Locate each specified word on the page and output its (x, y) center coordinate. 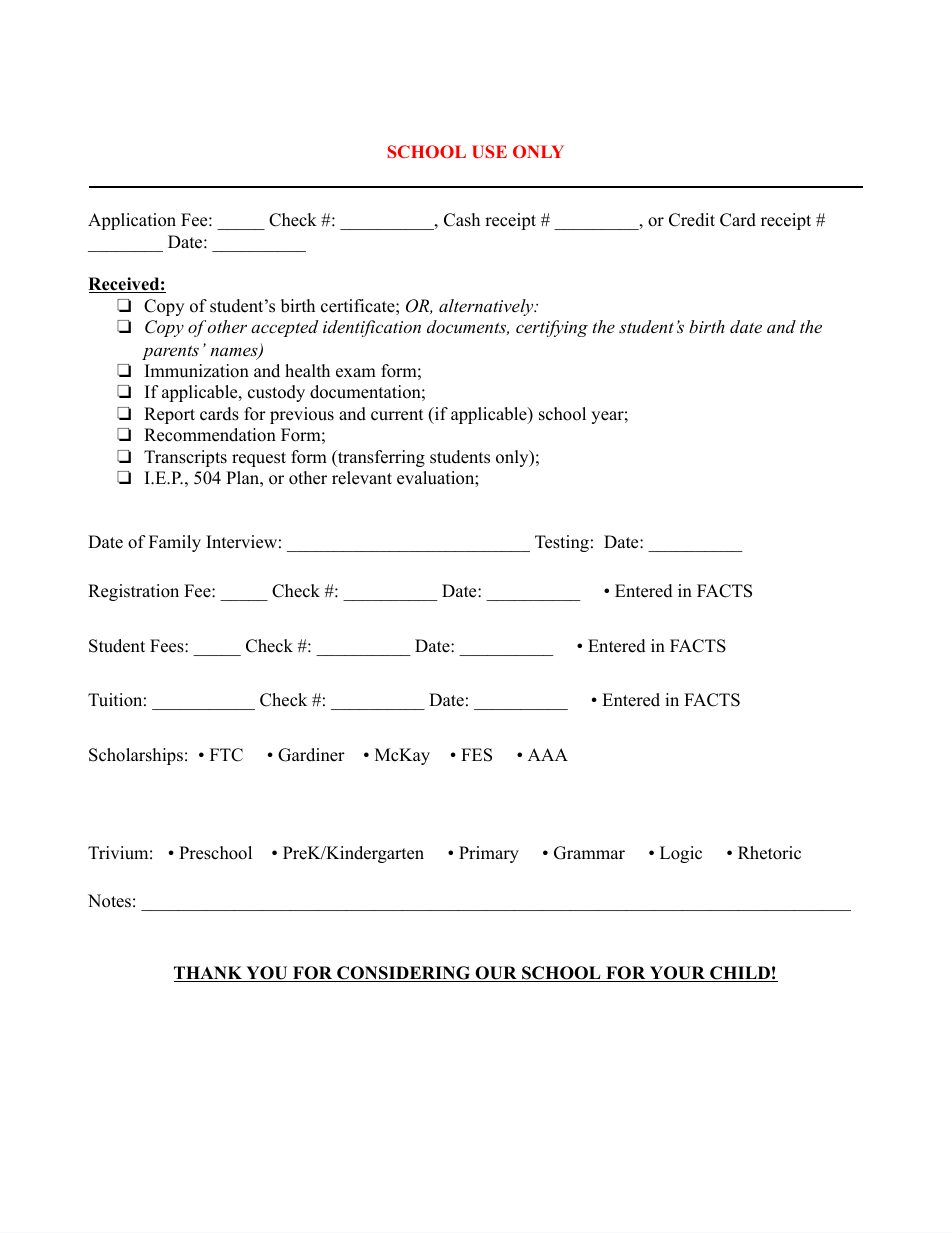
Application (132, 221)
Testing (562, 543)
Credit (692, 220)
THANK (209, 974)
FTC (226, 755)
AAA (548, 754)
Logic (681, 854)
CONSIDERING (404, 974)
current (397, 415)
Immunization (197, 371)
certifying (552, 328)
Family (175, 543)
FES (476, 755)
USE (489, 151)
